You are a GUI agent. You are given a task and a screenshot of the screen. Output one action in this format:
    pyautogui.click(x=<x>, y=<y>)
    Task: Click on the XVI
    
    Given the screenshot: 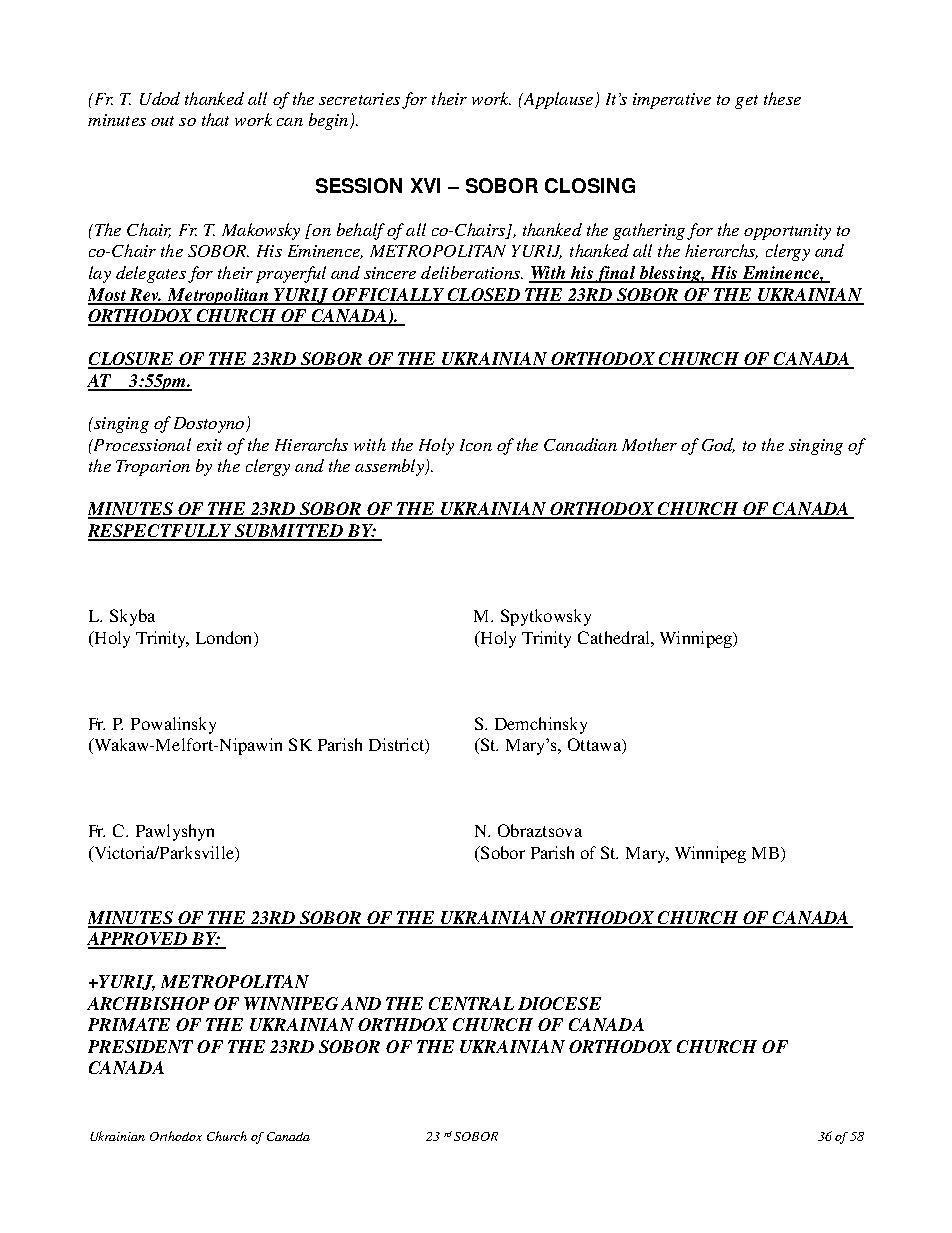 What is the action you would take?
    pyautogui.click(x=425, y=185)
